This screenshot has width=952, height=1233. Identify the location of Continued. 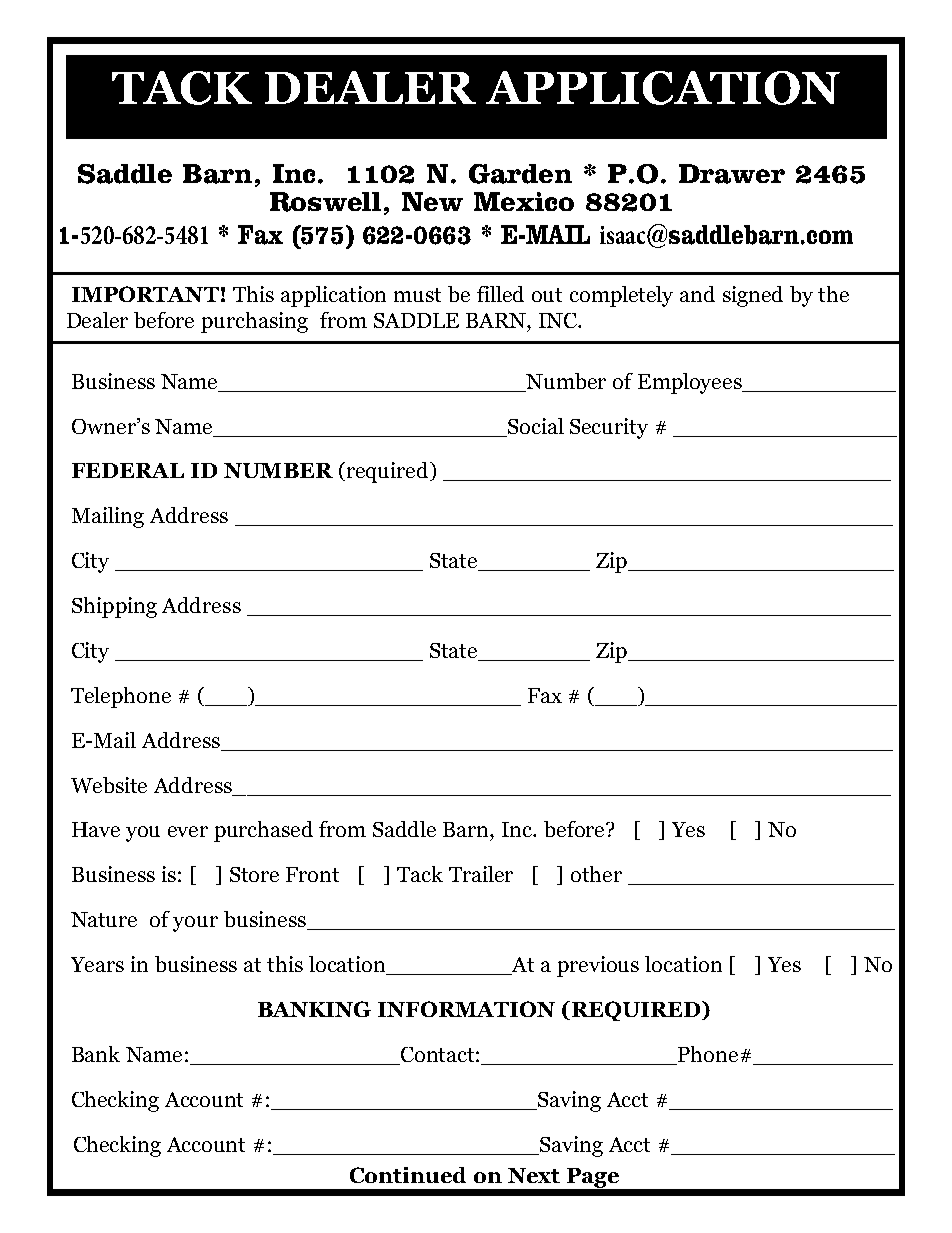
(408, 1175).
